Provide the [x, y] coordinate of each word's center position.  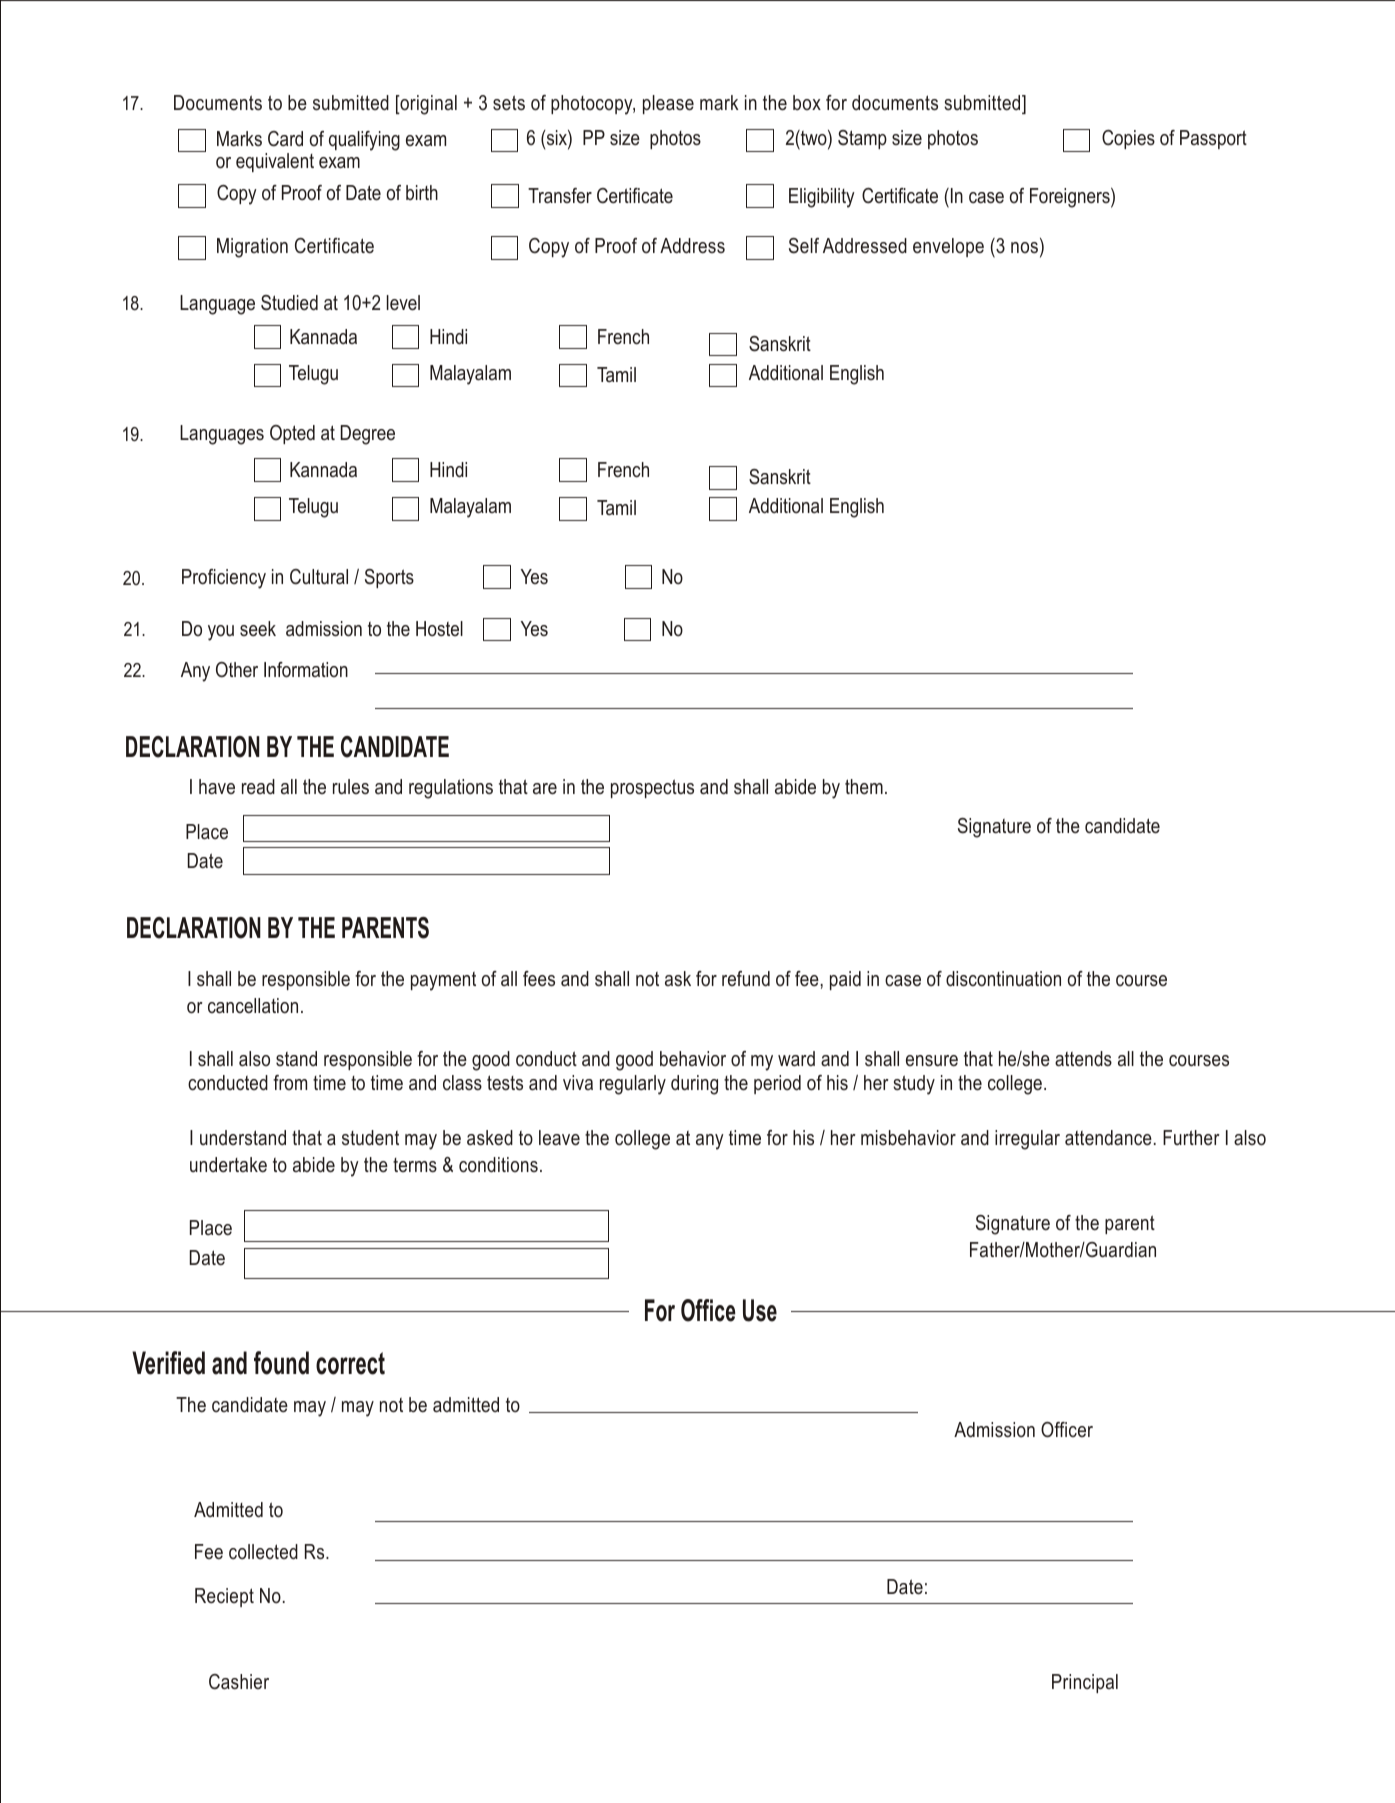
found [281, 1363]
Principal [1085, 1683]
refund [746, 979]
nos [1026, 249]
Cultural [319, 577]
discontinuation [1003, 979]
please [668, 104]
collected [263, 1552]
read [258, 787]
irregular [1027, 1140]
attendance [1108, 1138]
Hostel [439, 629]
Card [285, 139]
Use [760, 1310]
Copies [1128, 139]
